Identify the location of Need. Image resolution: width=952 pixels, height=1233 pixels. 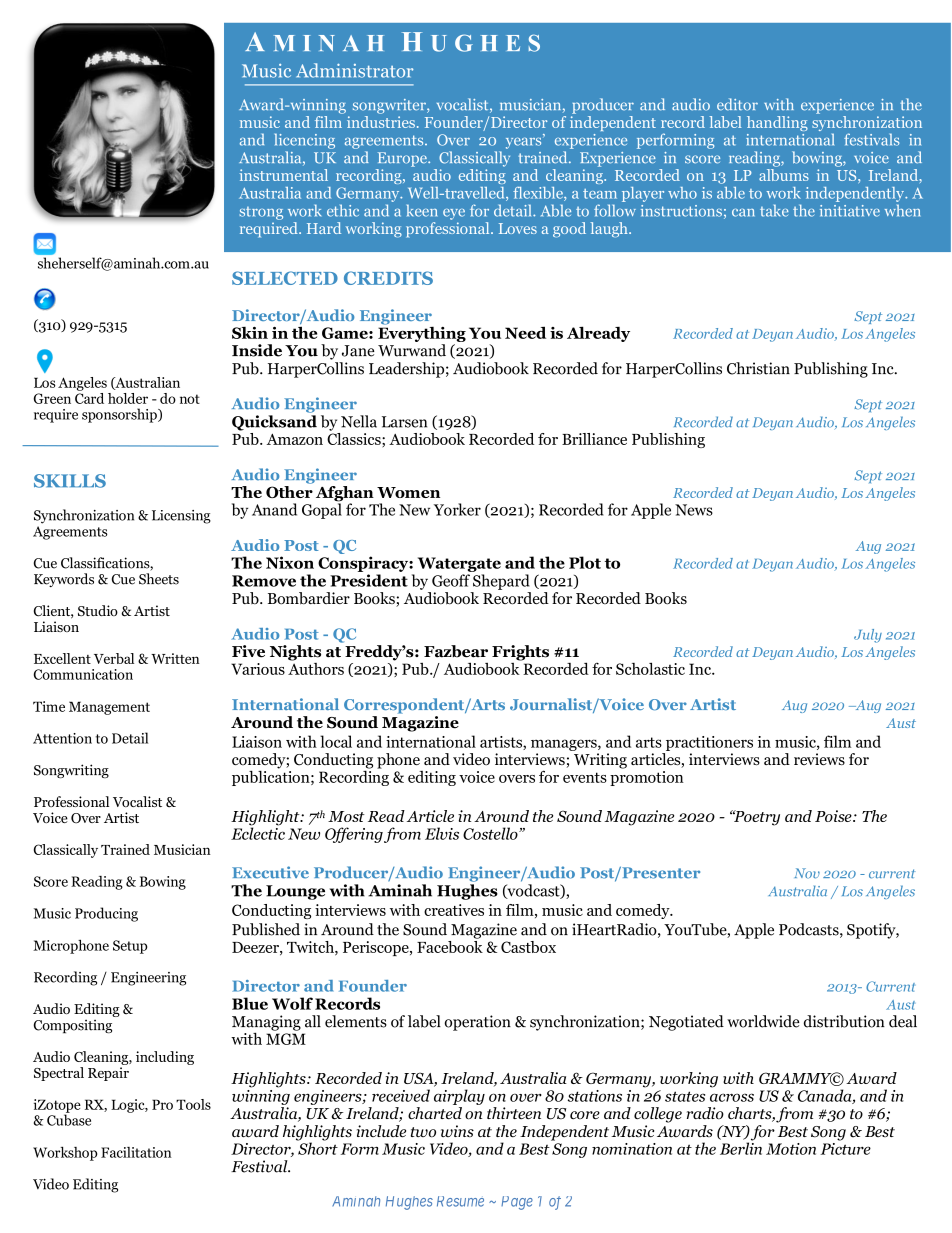
(525, 332).
